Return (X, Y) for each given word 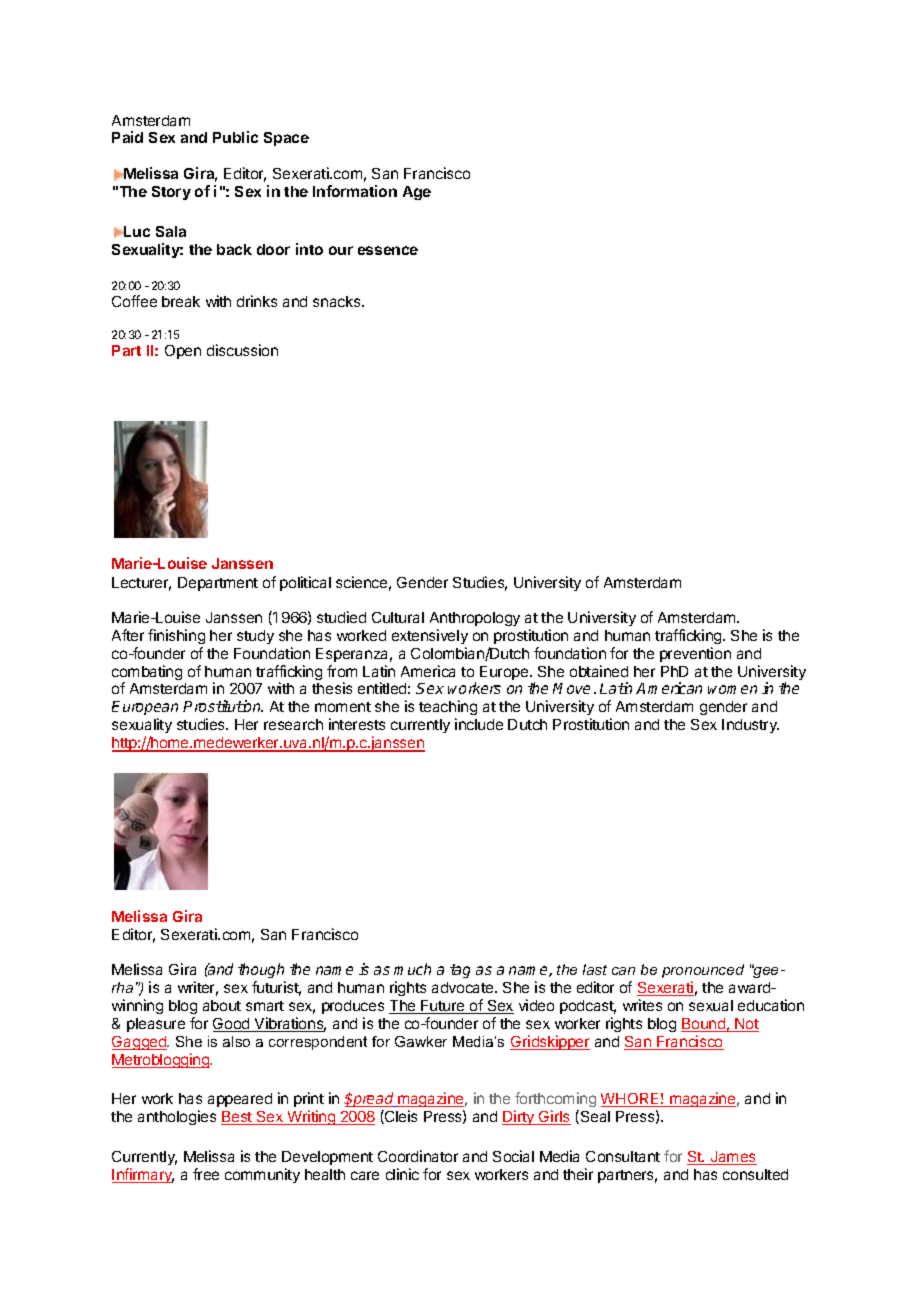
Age (417, 193)
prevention (695, 654)
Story (171, 193)
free (206, 1174)
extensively (430, 636)
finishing (176, 636)
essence (388, 250)
